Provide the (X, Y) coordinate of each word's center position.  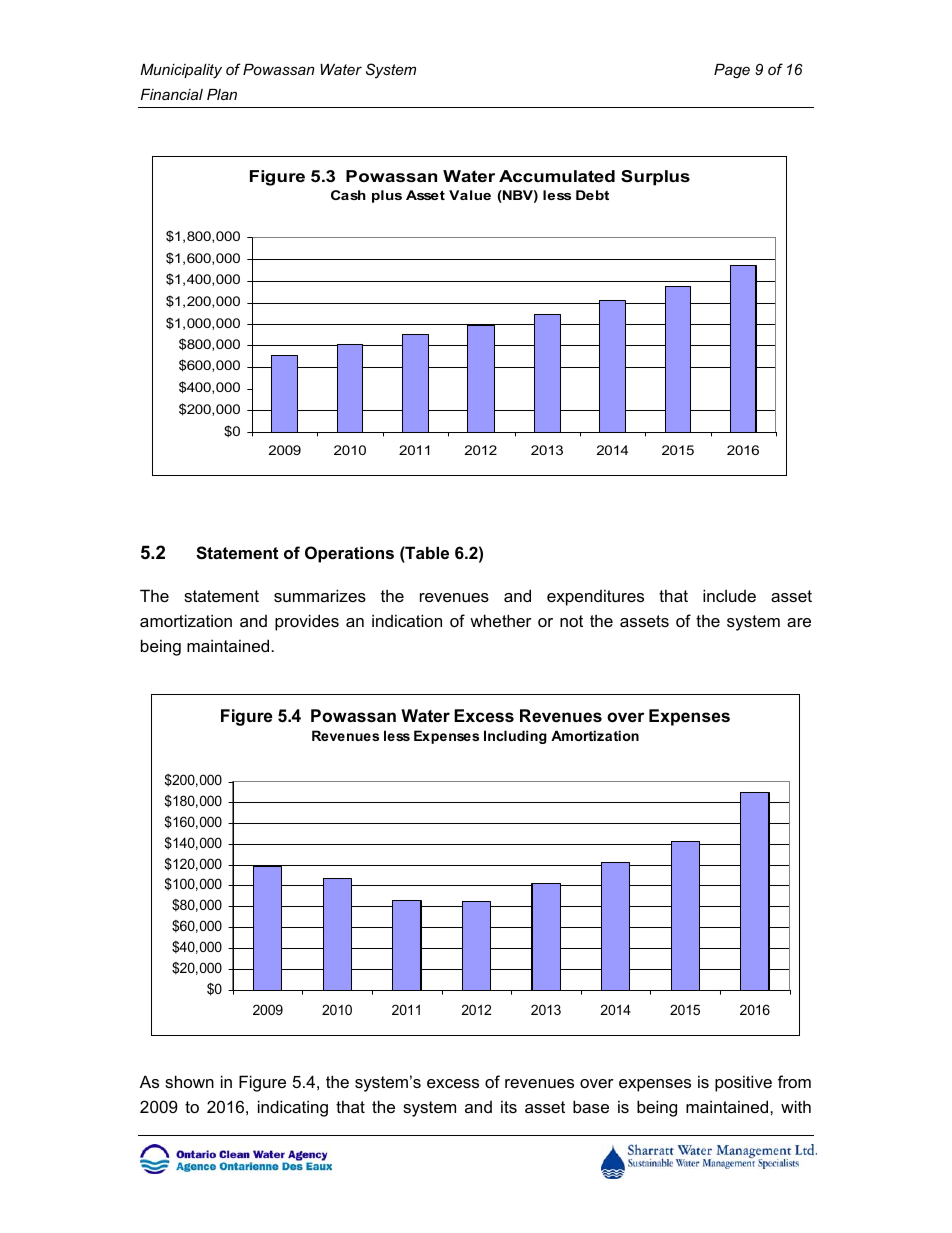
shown (189, 1081)
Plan (222, 94)
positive (743, 1083)
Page (732, 71)
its (509, 1106)
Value (470, 195)
